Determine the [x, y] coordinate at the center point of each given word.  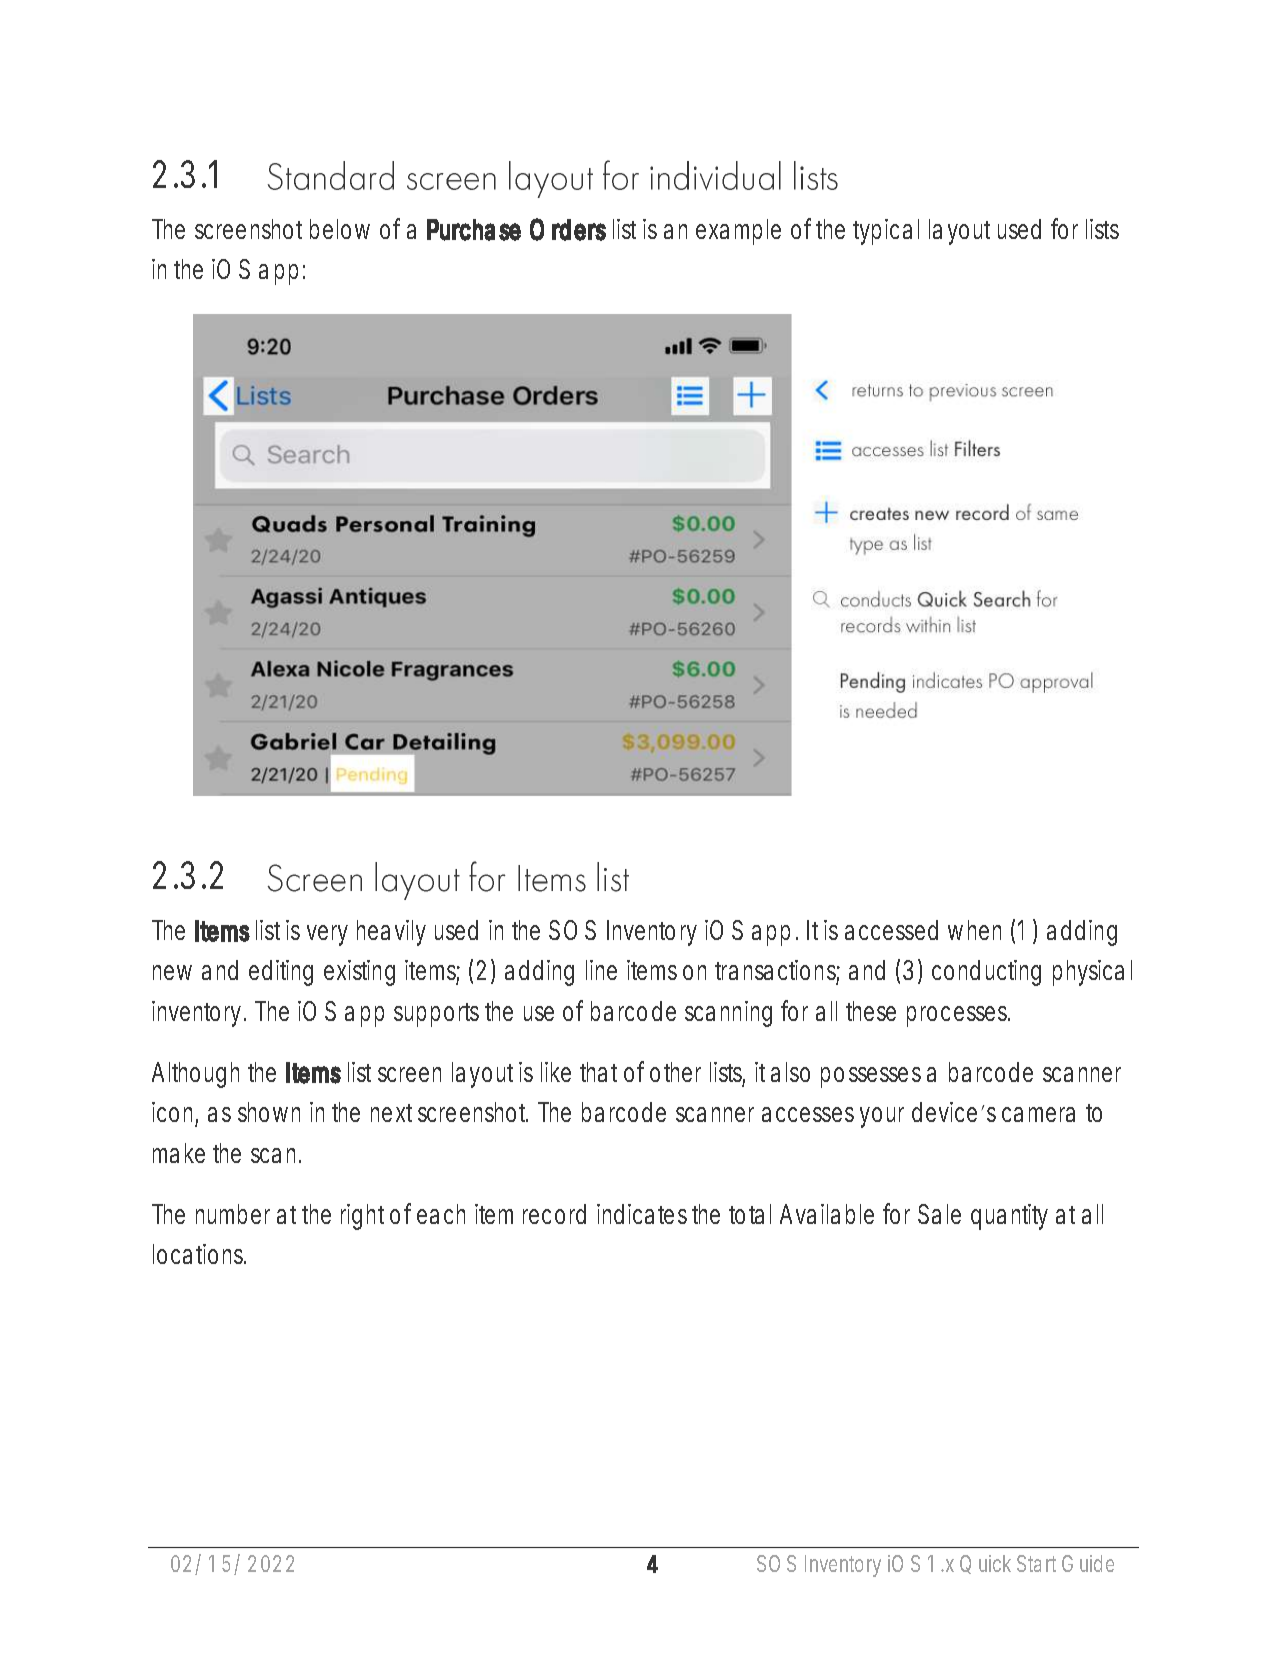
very [327, 935]
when [974, 930]
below [340, 229]
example [738, 232]
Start [1036, 1563]
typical [886, 232]
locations [198, 1254]
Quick [985, 1564]
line [601, 970]
